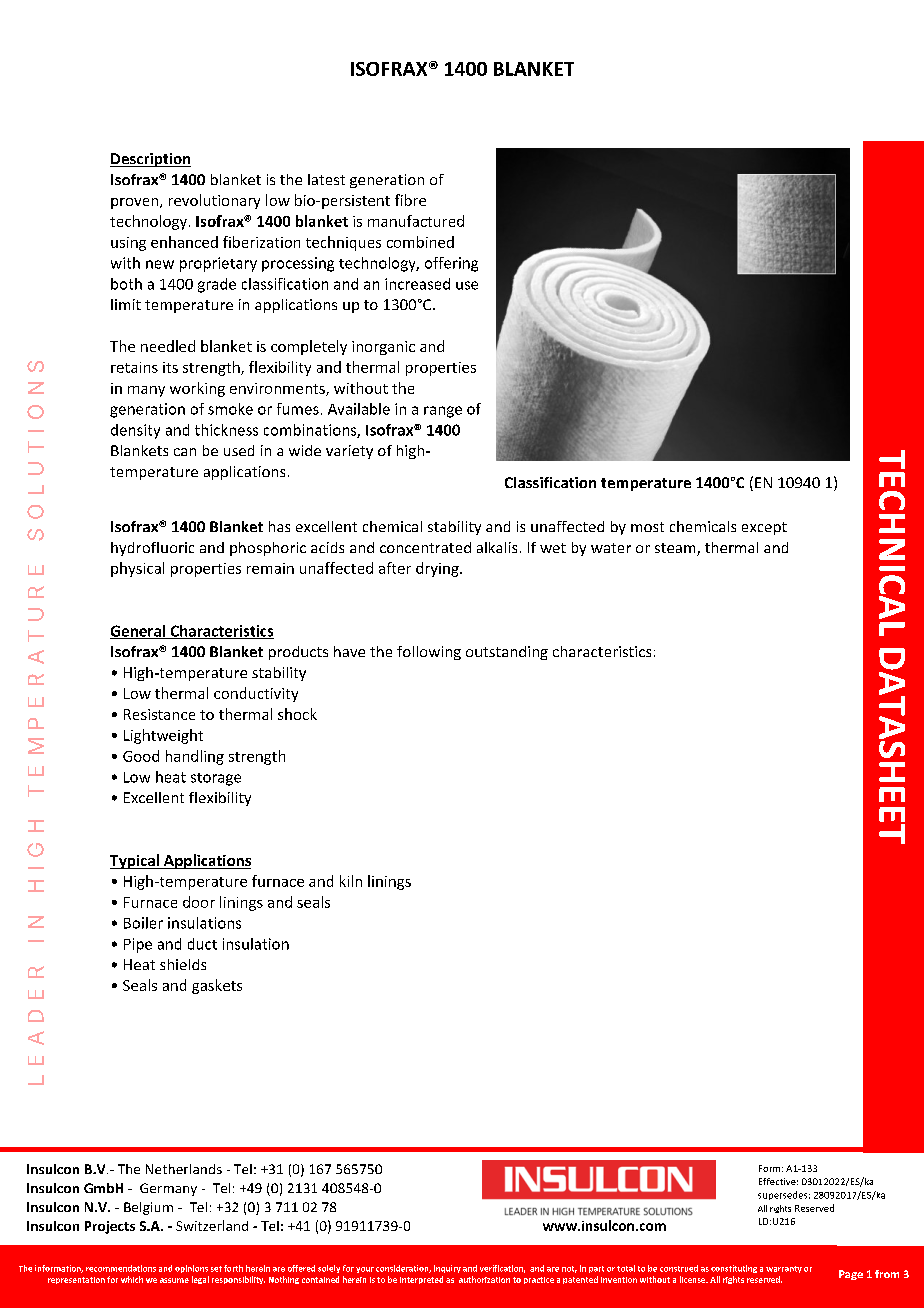 Image resolution: width=924 pixels, height=1308 pixels. What do you see at coordinates (676, 549) in the screenshot?
I see `steam` at bounding box center [676, 549].
